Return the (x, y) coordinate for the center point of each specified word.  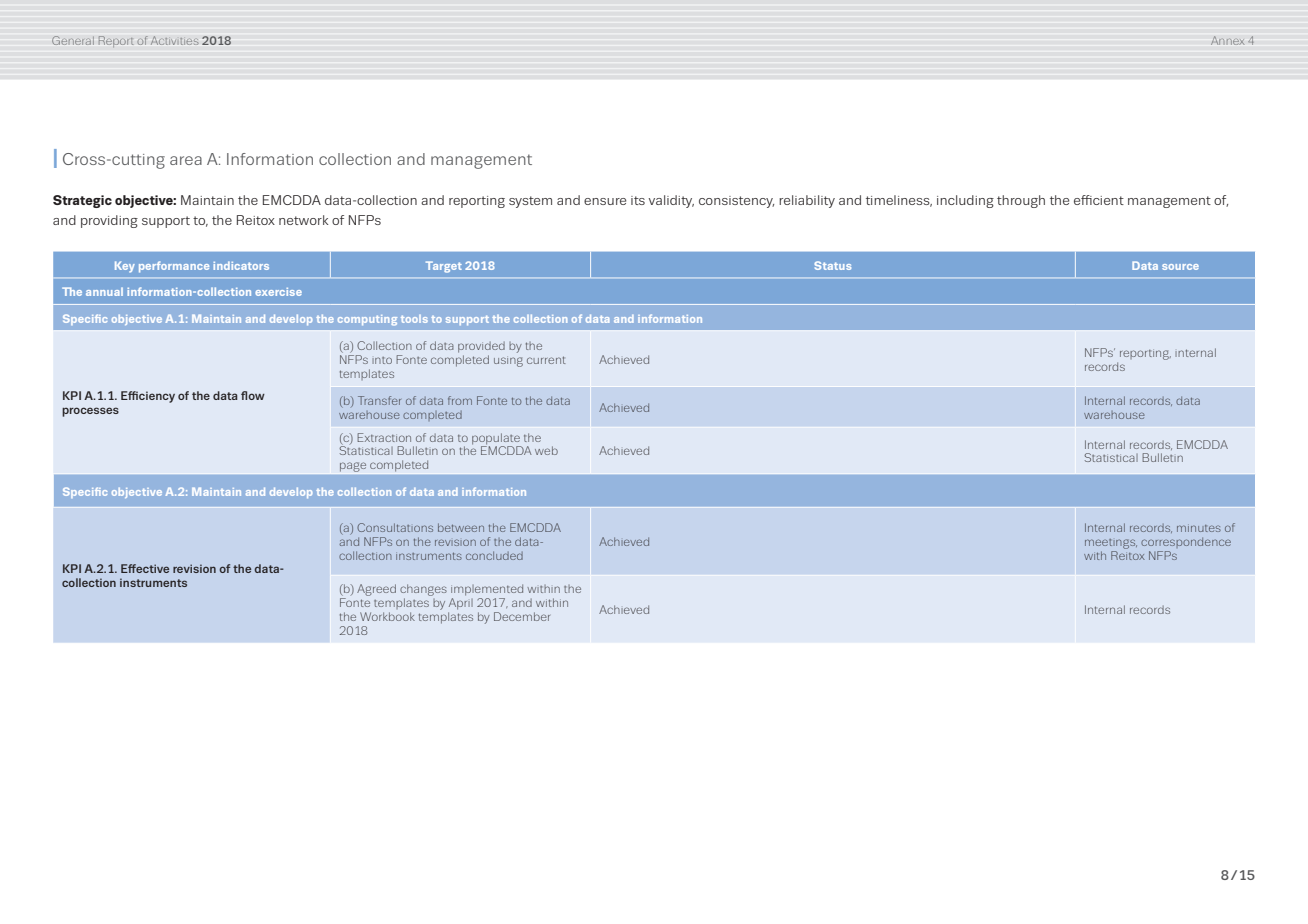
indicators (241, 265)
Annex (1227, 40)
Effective (145, 568)
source (1180, 267)
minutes (1199, 528)
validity (671, 201)
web (546, 450)
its (638, 200)
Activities (174, 40)
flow (253, 395)
